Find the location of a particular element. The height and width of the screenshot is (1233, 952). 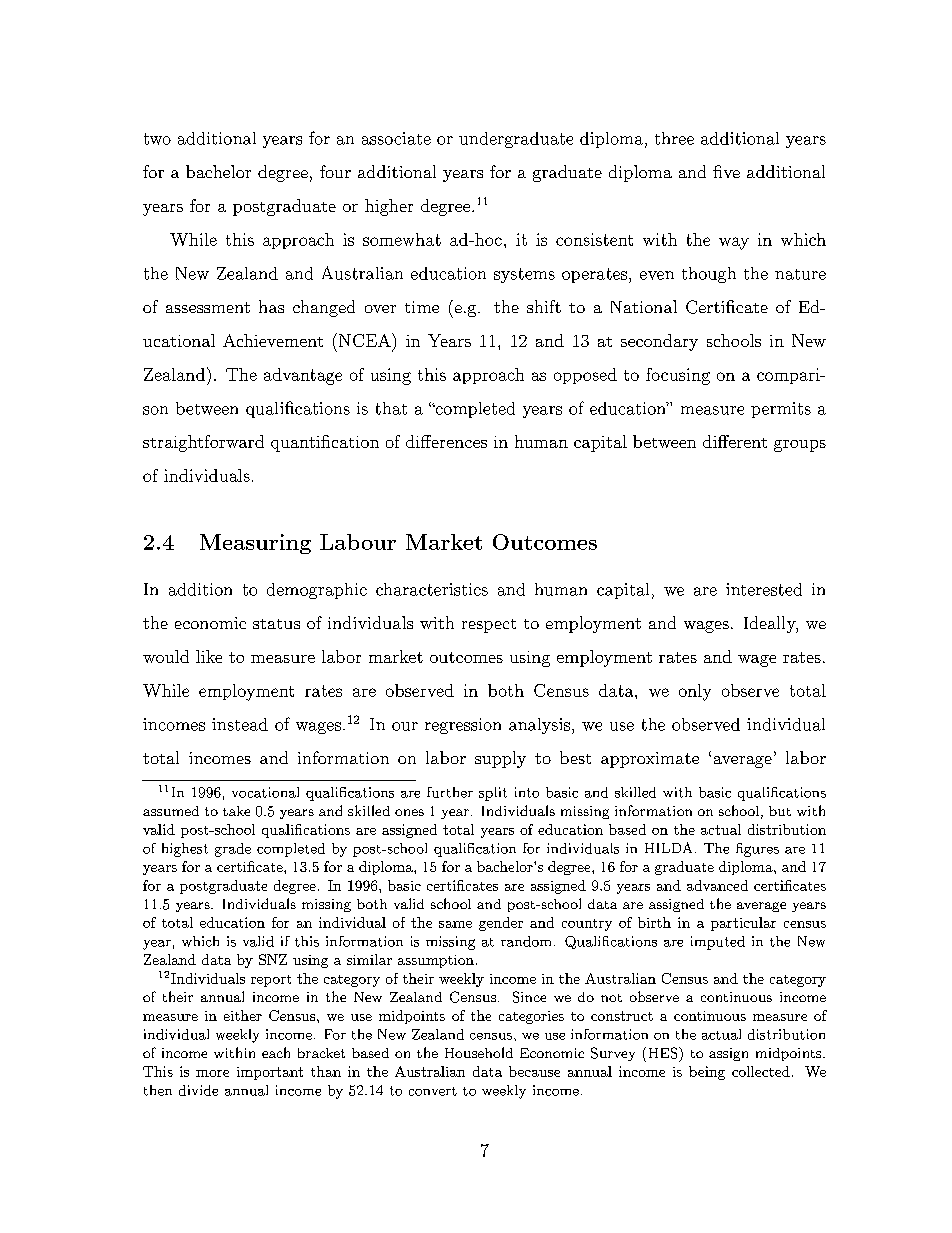

supply is located at coordinates (500, 759).
